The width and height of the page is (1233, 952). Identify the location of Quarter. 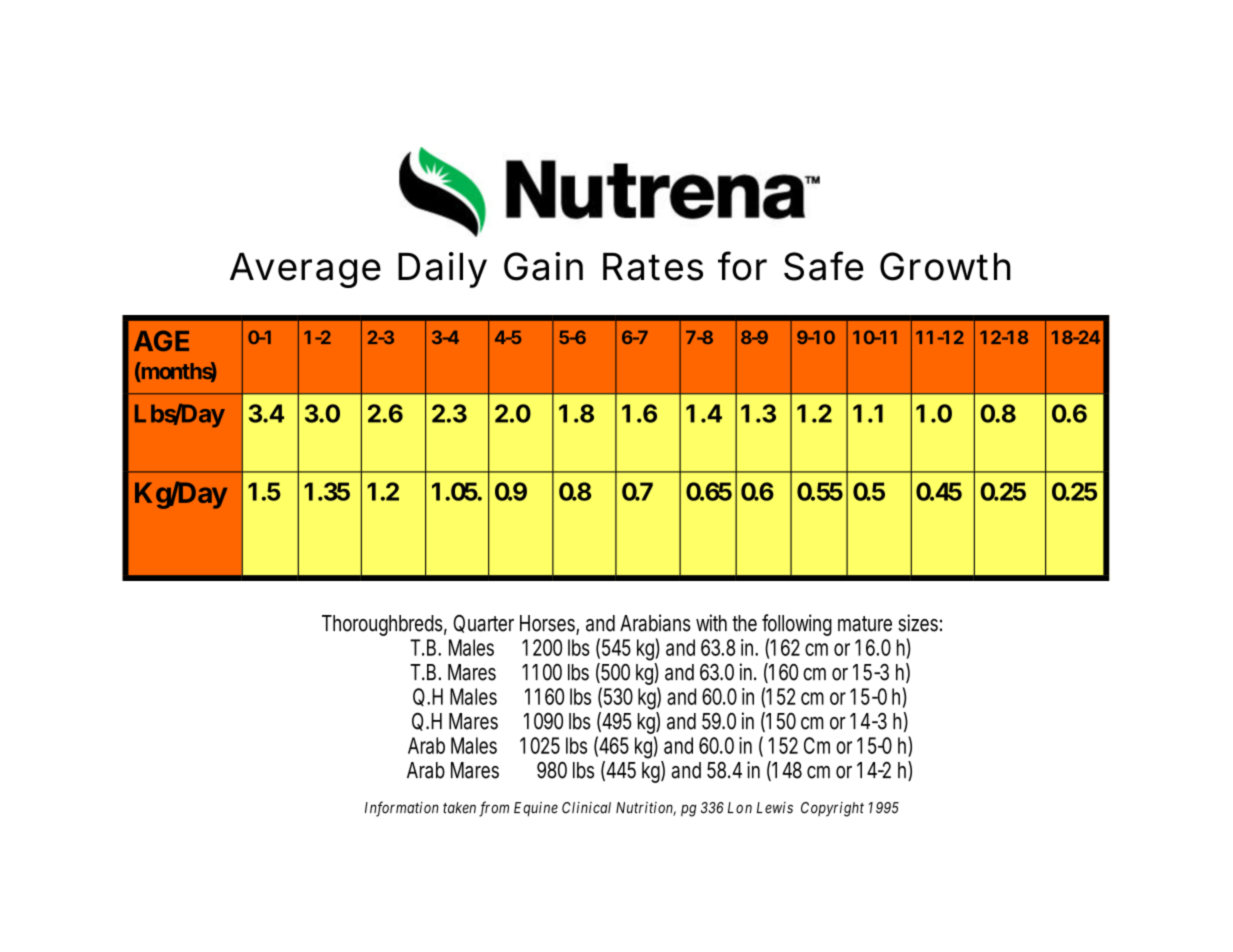
(483, 624).
